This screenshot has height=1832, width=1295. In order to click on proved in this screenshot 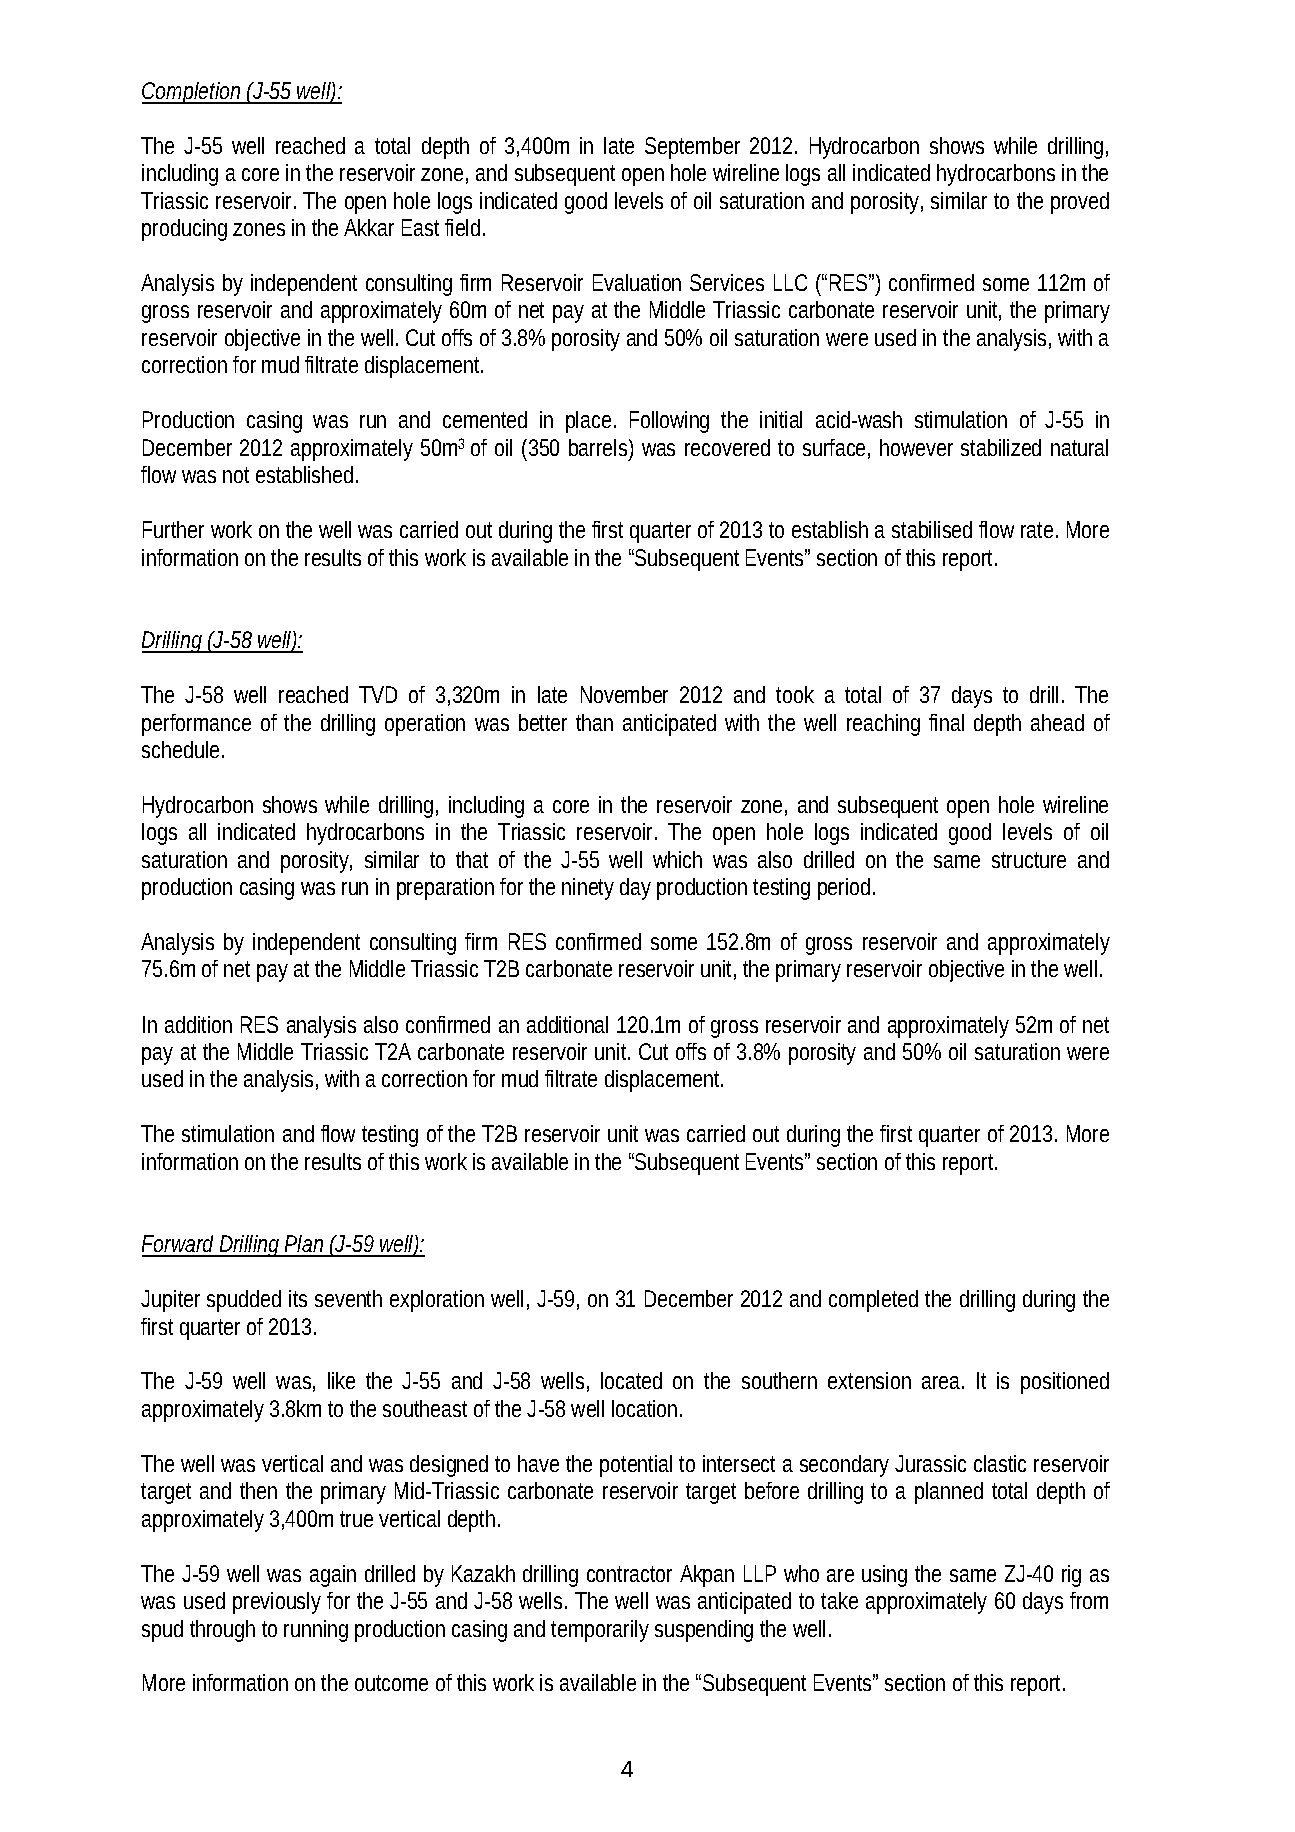, I will do `click(1080, 203)`.
